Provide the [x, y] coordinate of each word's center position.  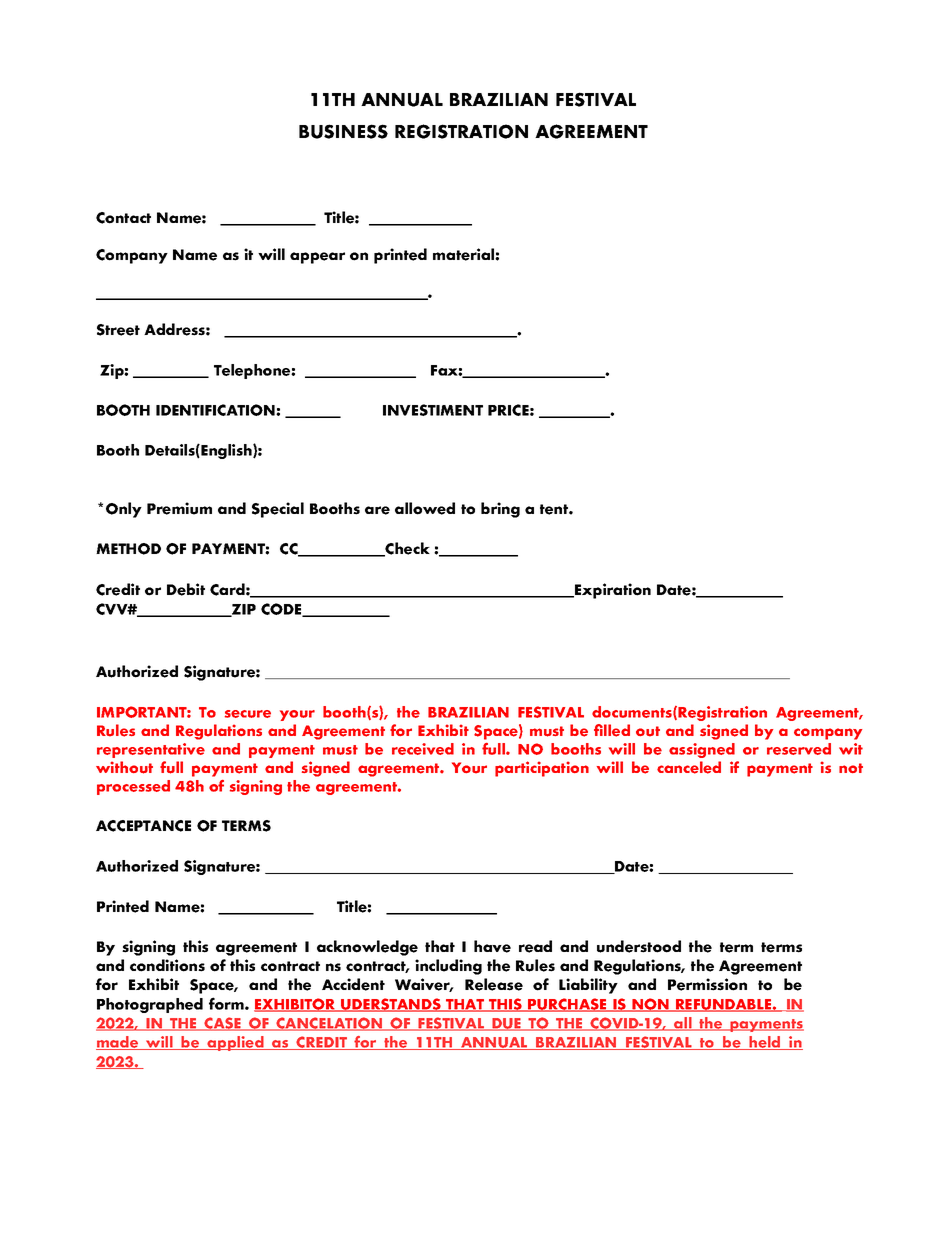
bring [500, 510]
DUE [507, 1024]
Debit [186, 589]
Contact [123, 218]
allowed [425, 508]
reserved [799, 749]
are [377, 510]
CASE [222, 1024]
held [765, 1043]
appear [317, 258]
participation [542, 769]
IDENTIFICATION [216, 410]
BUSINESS [343, 131]
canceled [689, 767]
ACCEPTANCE [143, 826]
